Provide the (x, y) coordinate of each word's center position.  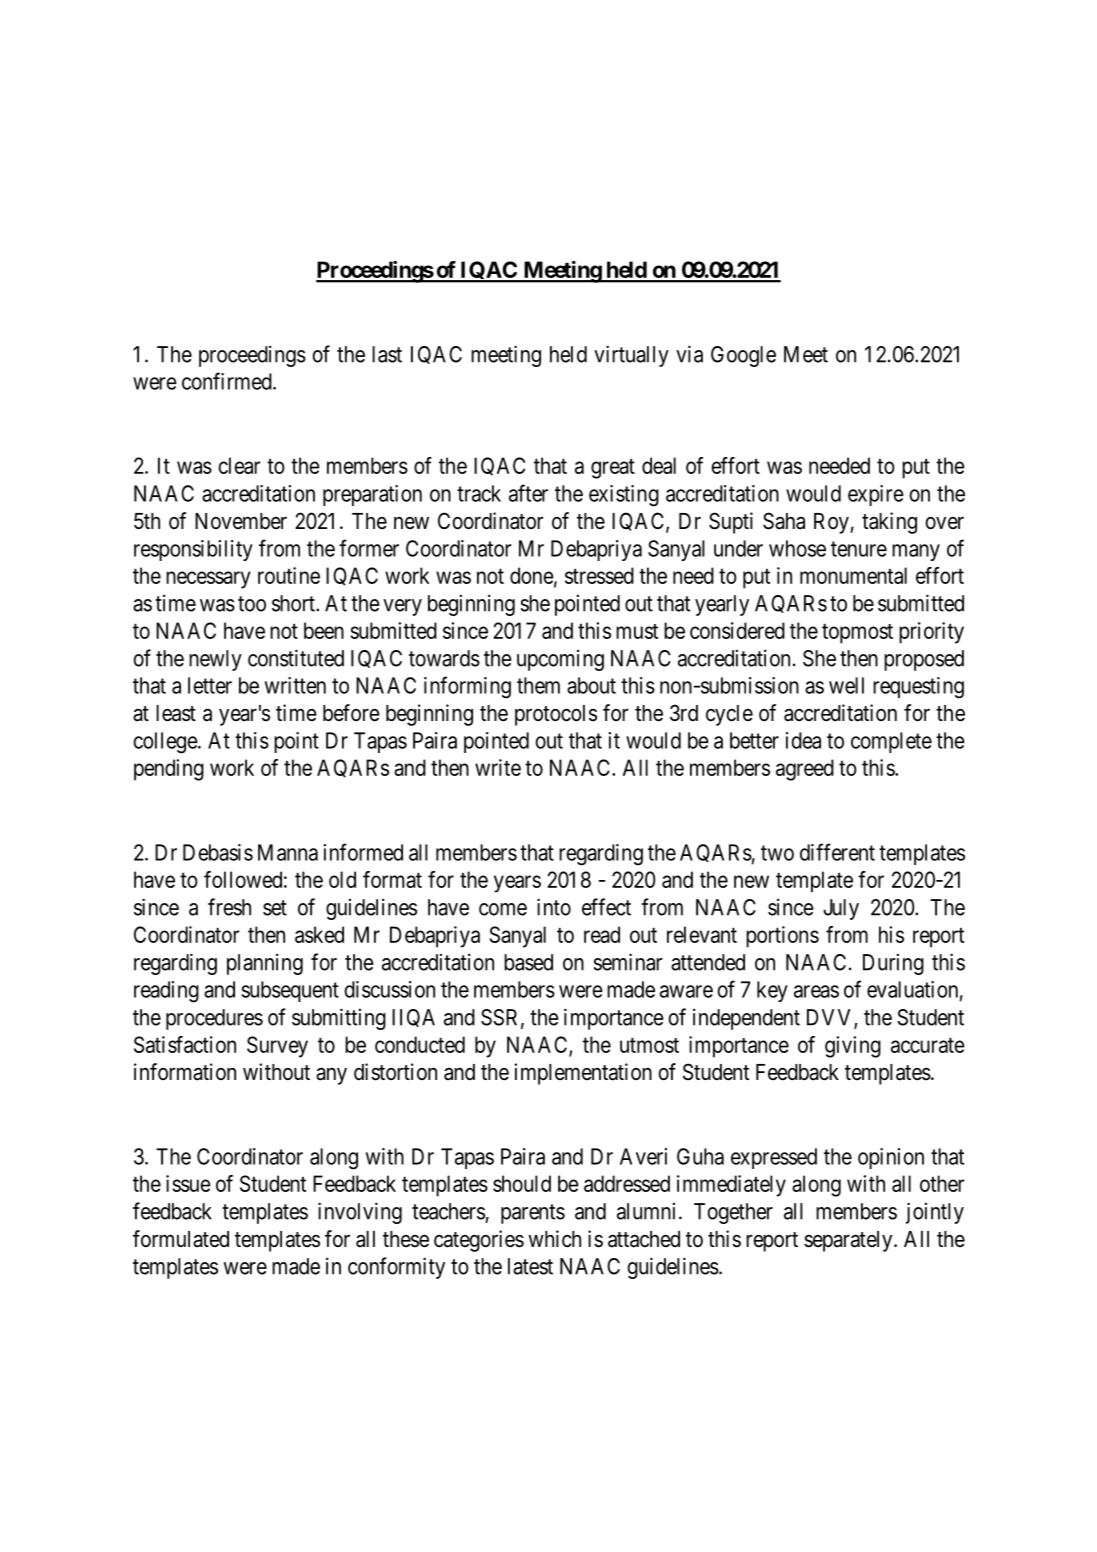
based (528, 962)
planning (265, 964)
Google (743, 356)
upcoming (560, 660)
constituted (296, 658)
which (555, 1239)
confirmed (228, 381)
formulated (181, 1239)
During (893, 964)
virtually (631, 356)
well (846, 685)
